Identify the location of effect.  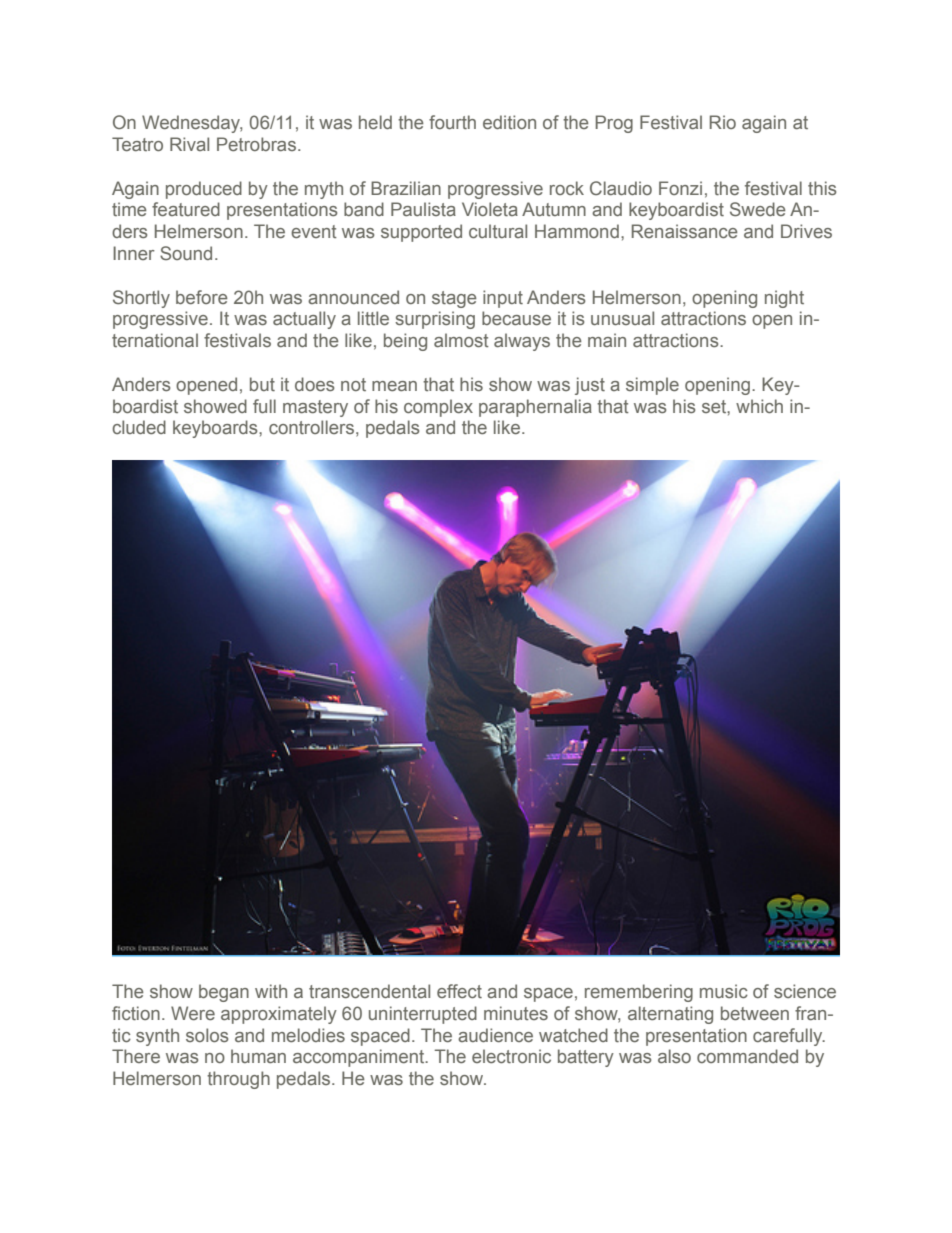
(459, 991).
